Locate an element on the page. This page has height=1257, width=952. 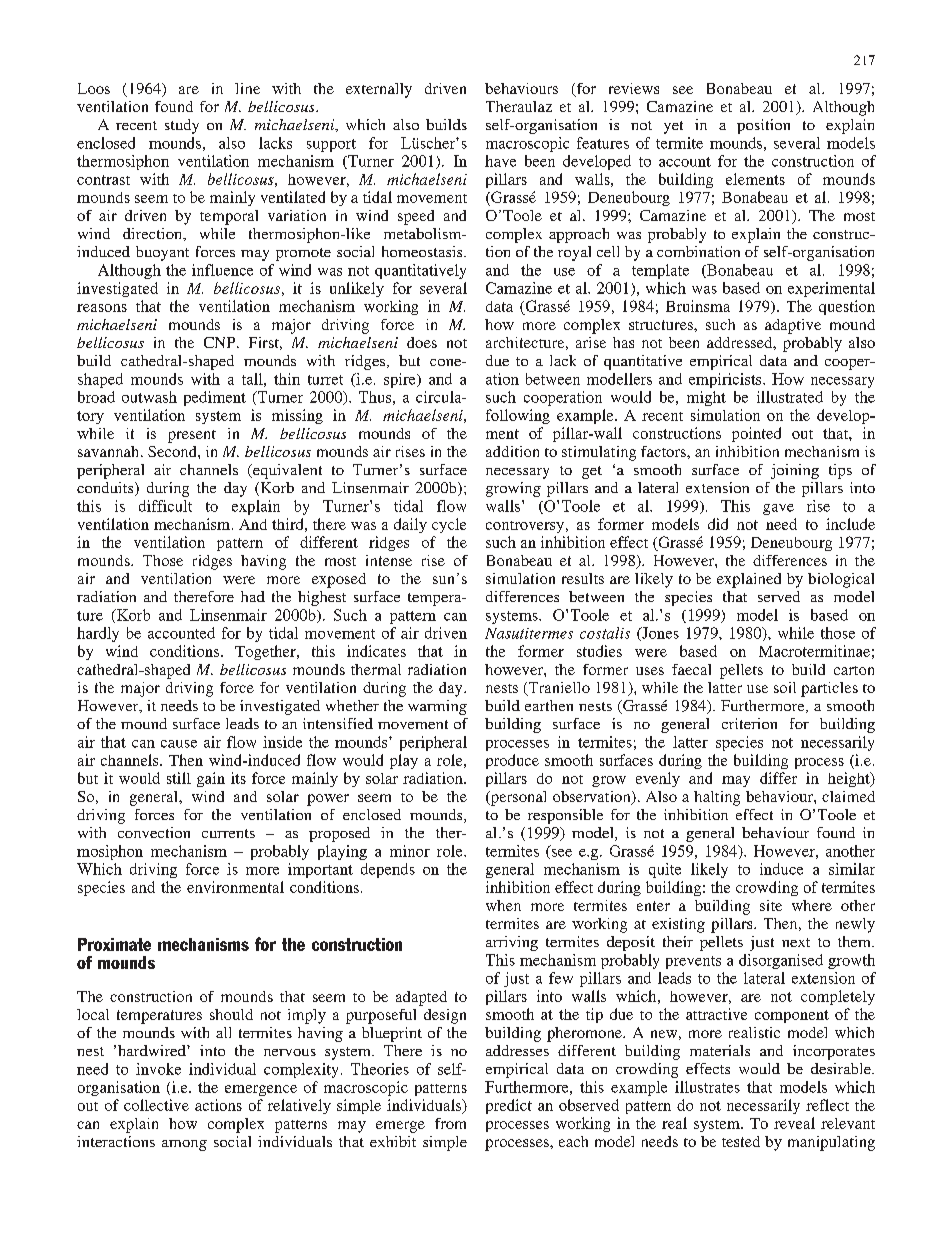
study is located at coordinates (182, 126).
